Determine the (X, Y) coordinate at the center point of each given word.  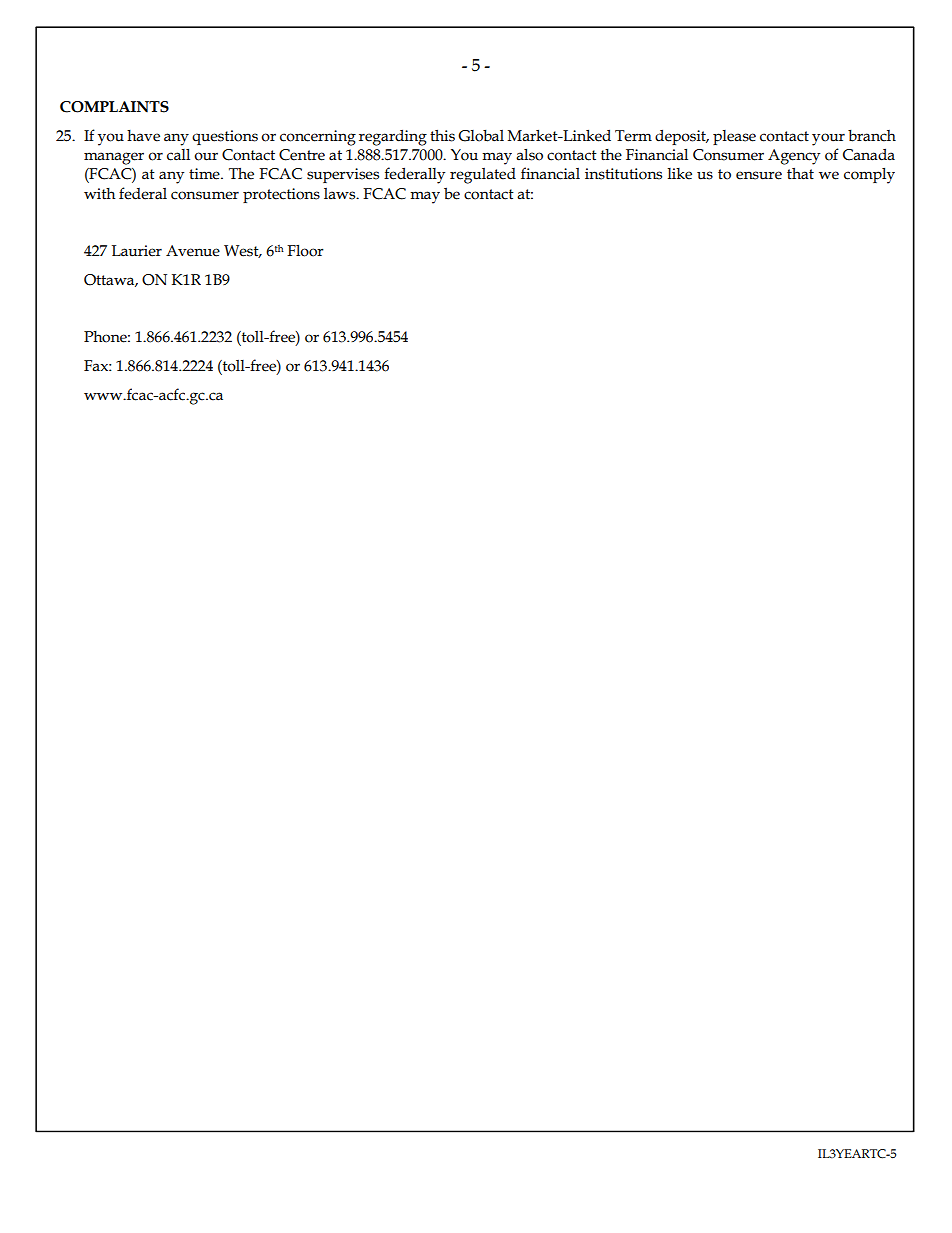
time (205, 174)
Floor (305, 251)
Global (481, 135)
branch (872, 135)
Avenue (193, 251)
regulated (483, 176)
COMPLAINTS (114, 107)
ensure (759, 175)
